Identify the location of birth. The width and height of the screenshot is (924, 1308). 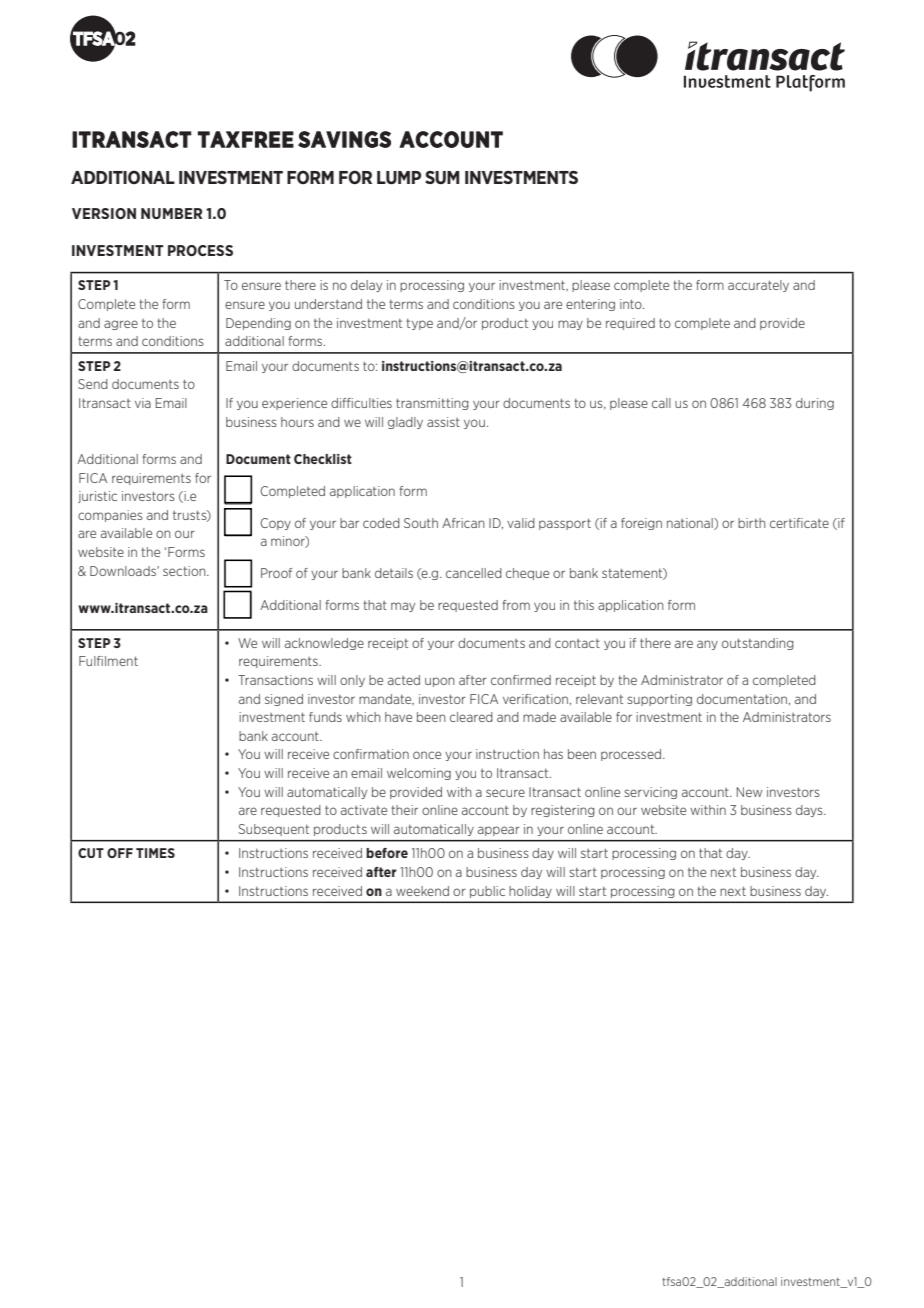
(752, 523).
